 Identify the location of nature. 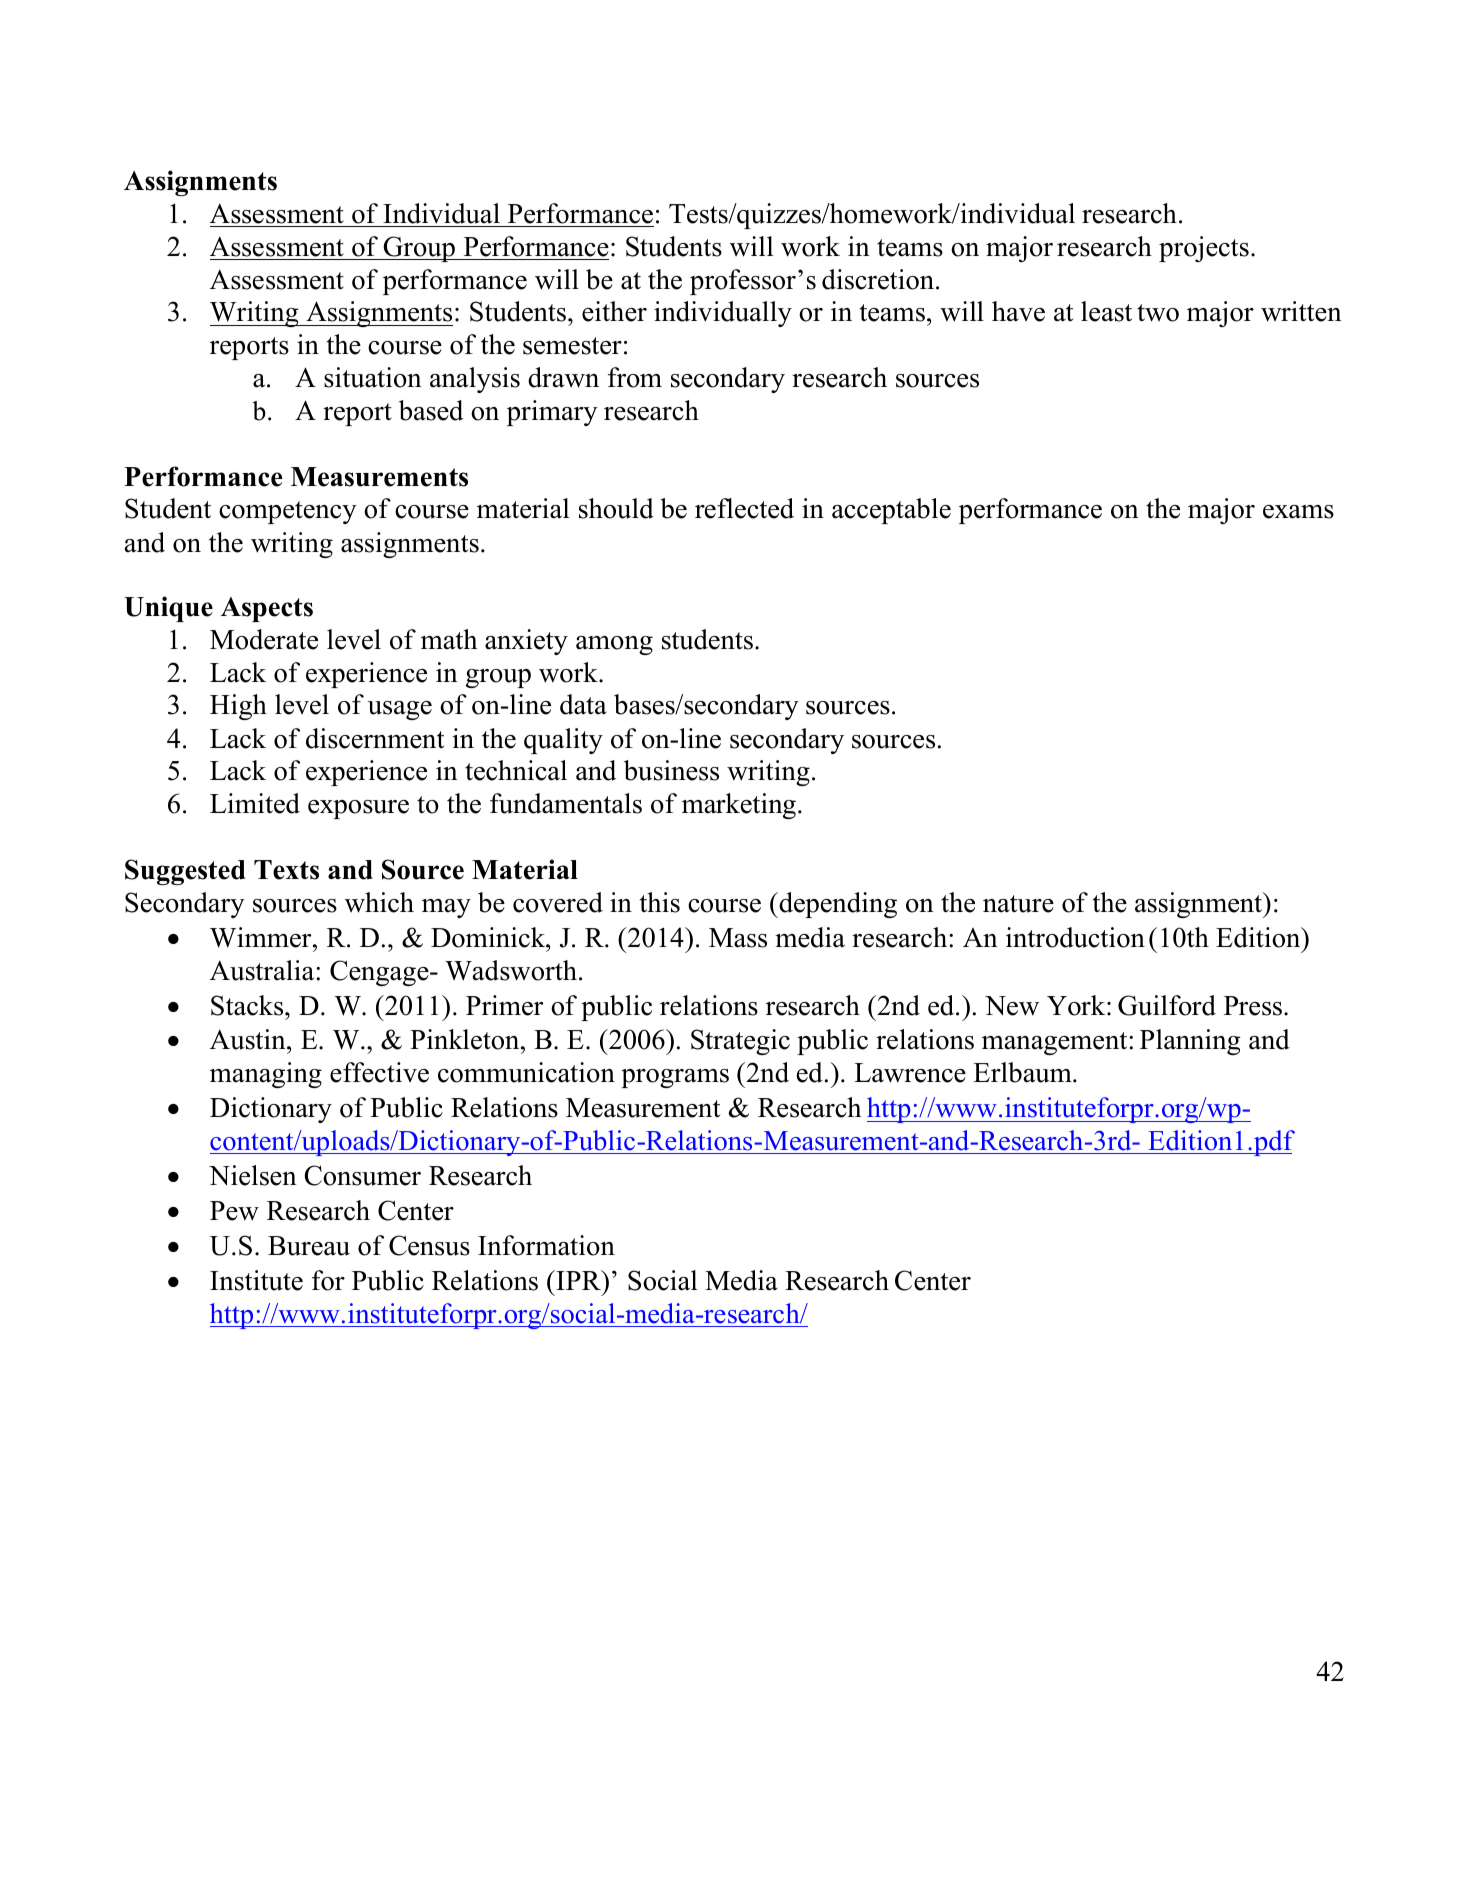
(1018, 904).
